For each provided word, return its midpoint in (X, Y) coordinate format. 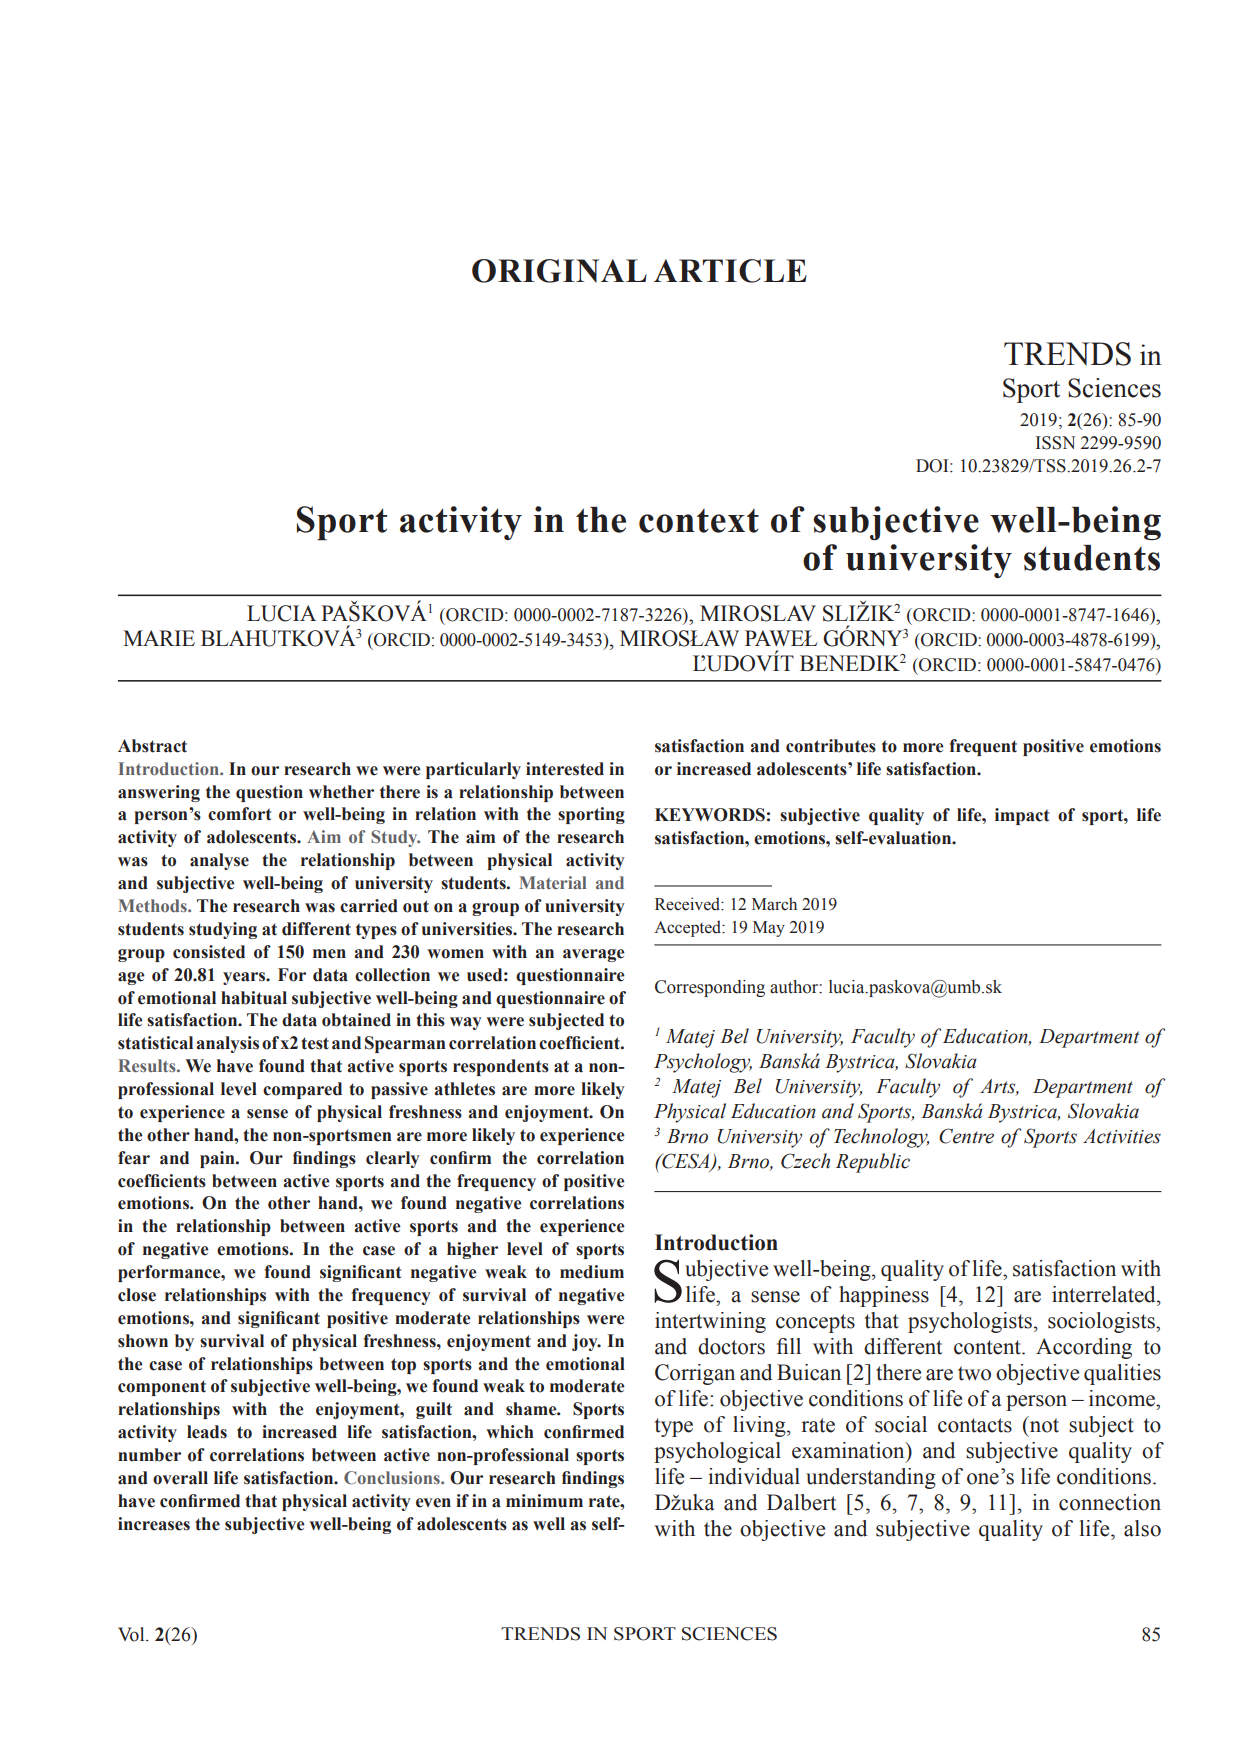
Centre (966, 1136)
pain (218, 1159)
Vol (132, 1634)
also (1142, 1528)
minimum (544, 1501)
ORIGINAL (559, 271)
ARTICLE (730, 271)
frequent (983, 747)
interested (565, 769)
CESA (686, 1162)
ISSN (1055, 443)
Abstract (152, 746)
